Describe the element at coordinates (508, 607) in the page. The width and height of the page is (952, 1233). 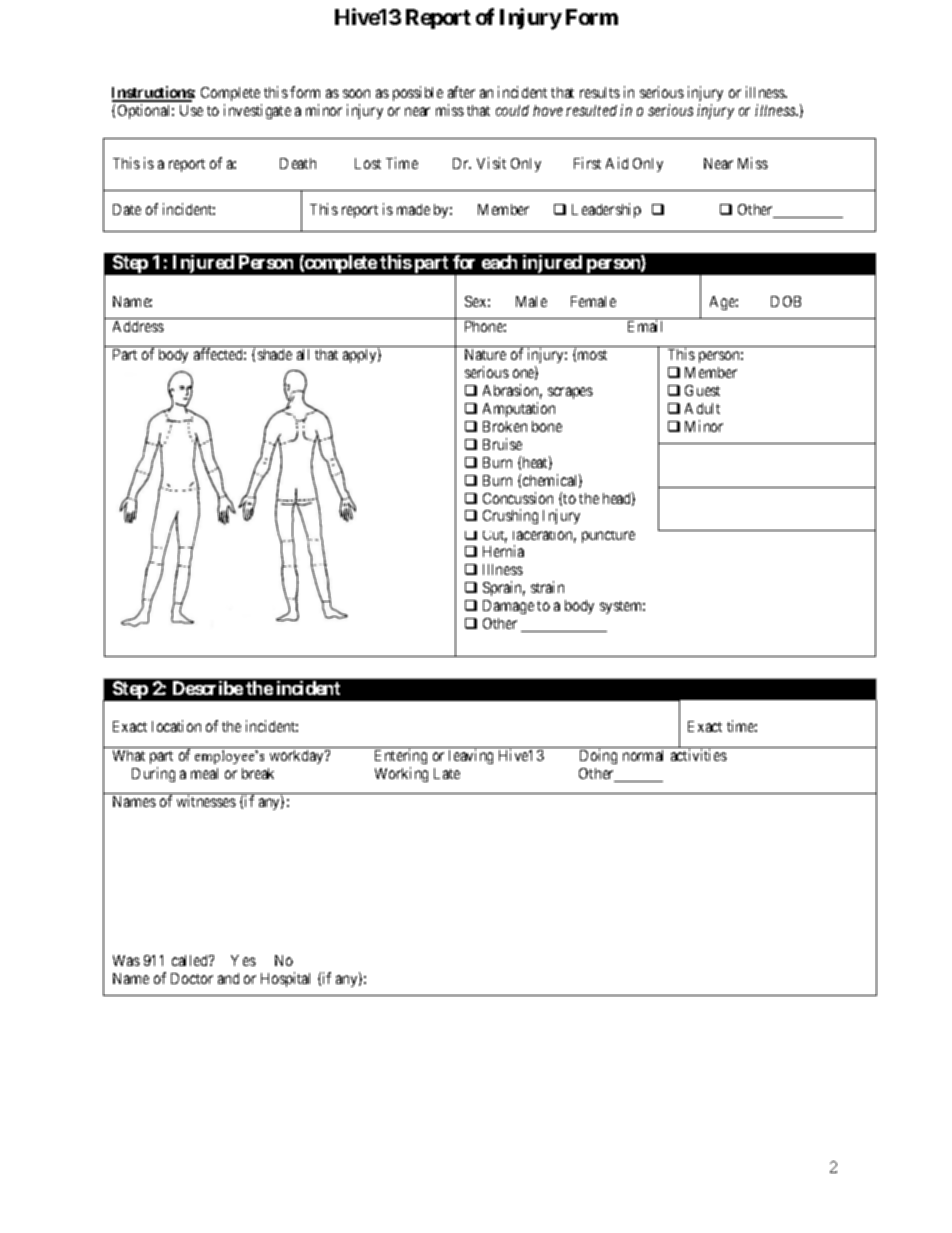
I see `Damage` at that location.
